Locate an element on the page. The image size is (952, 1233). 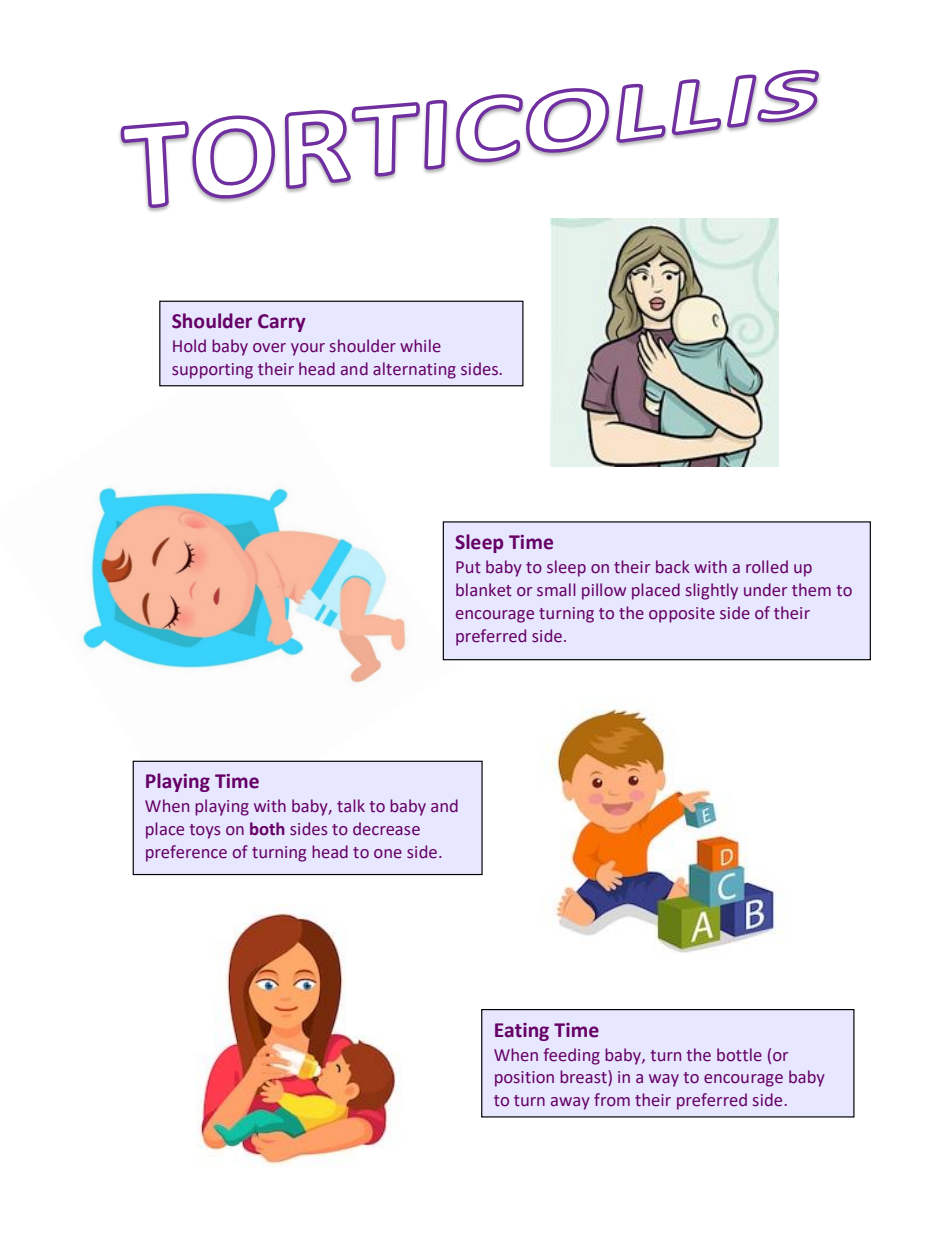
over is located at coordinates (269, 348).
